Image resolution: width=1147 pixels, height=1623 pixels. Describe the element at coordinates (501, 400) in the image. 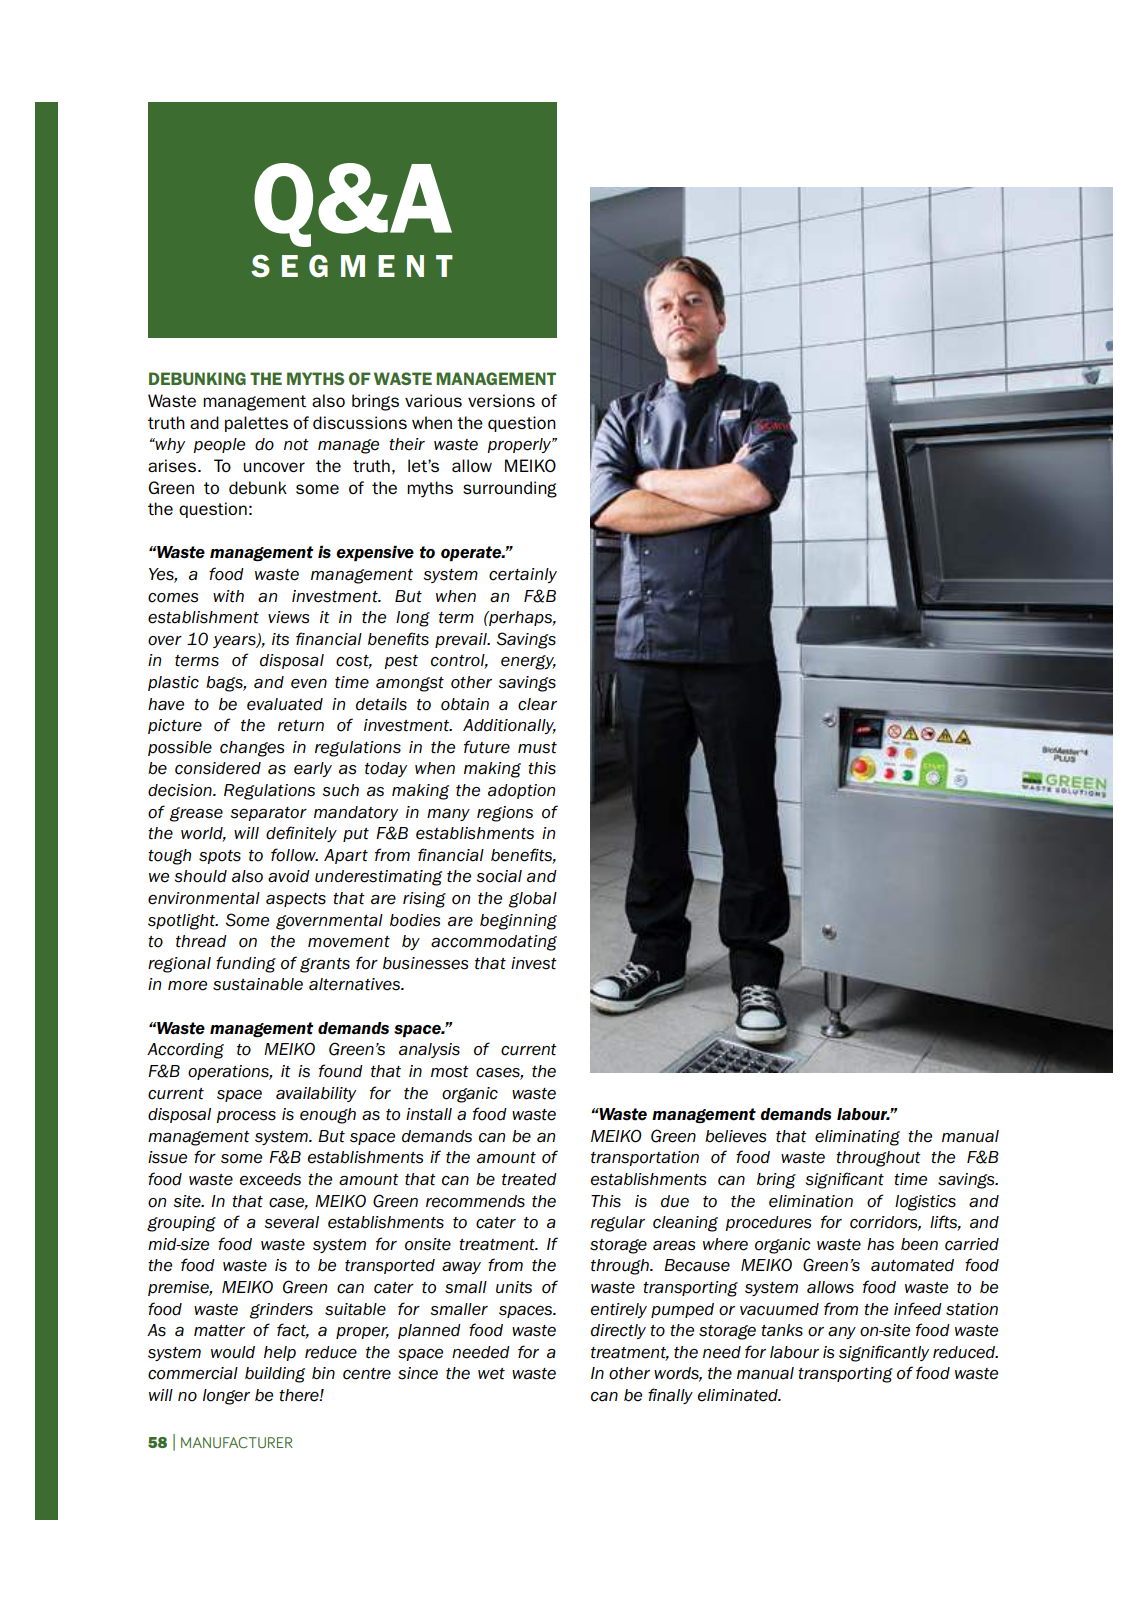

I see `versions` at that location.
